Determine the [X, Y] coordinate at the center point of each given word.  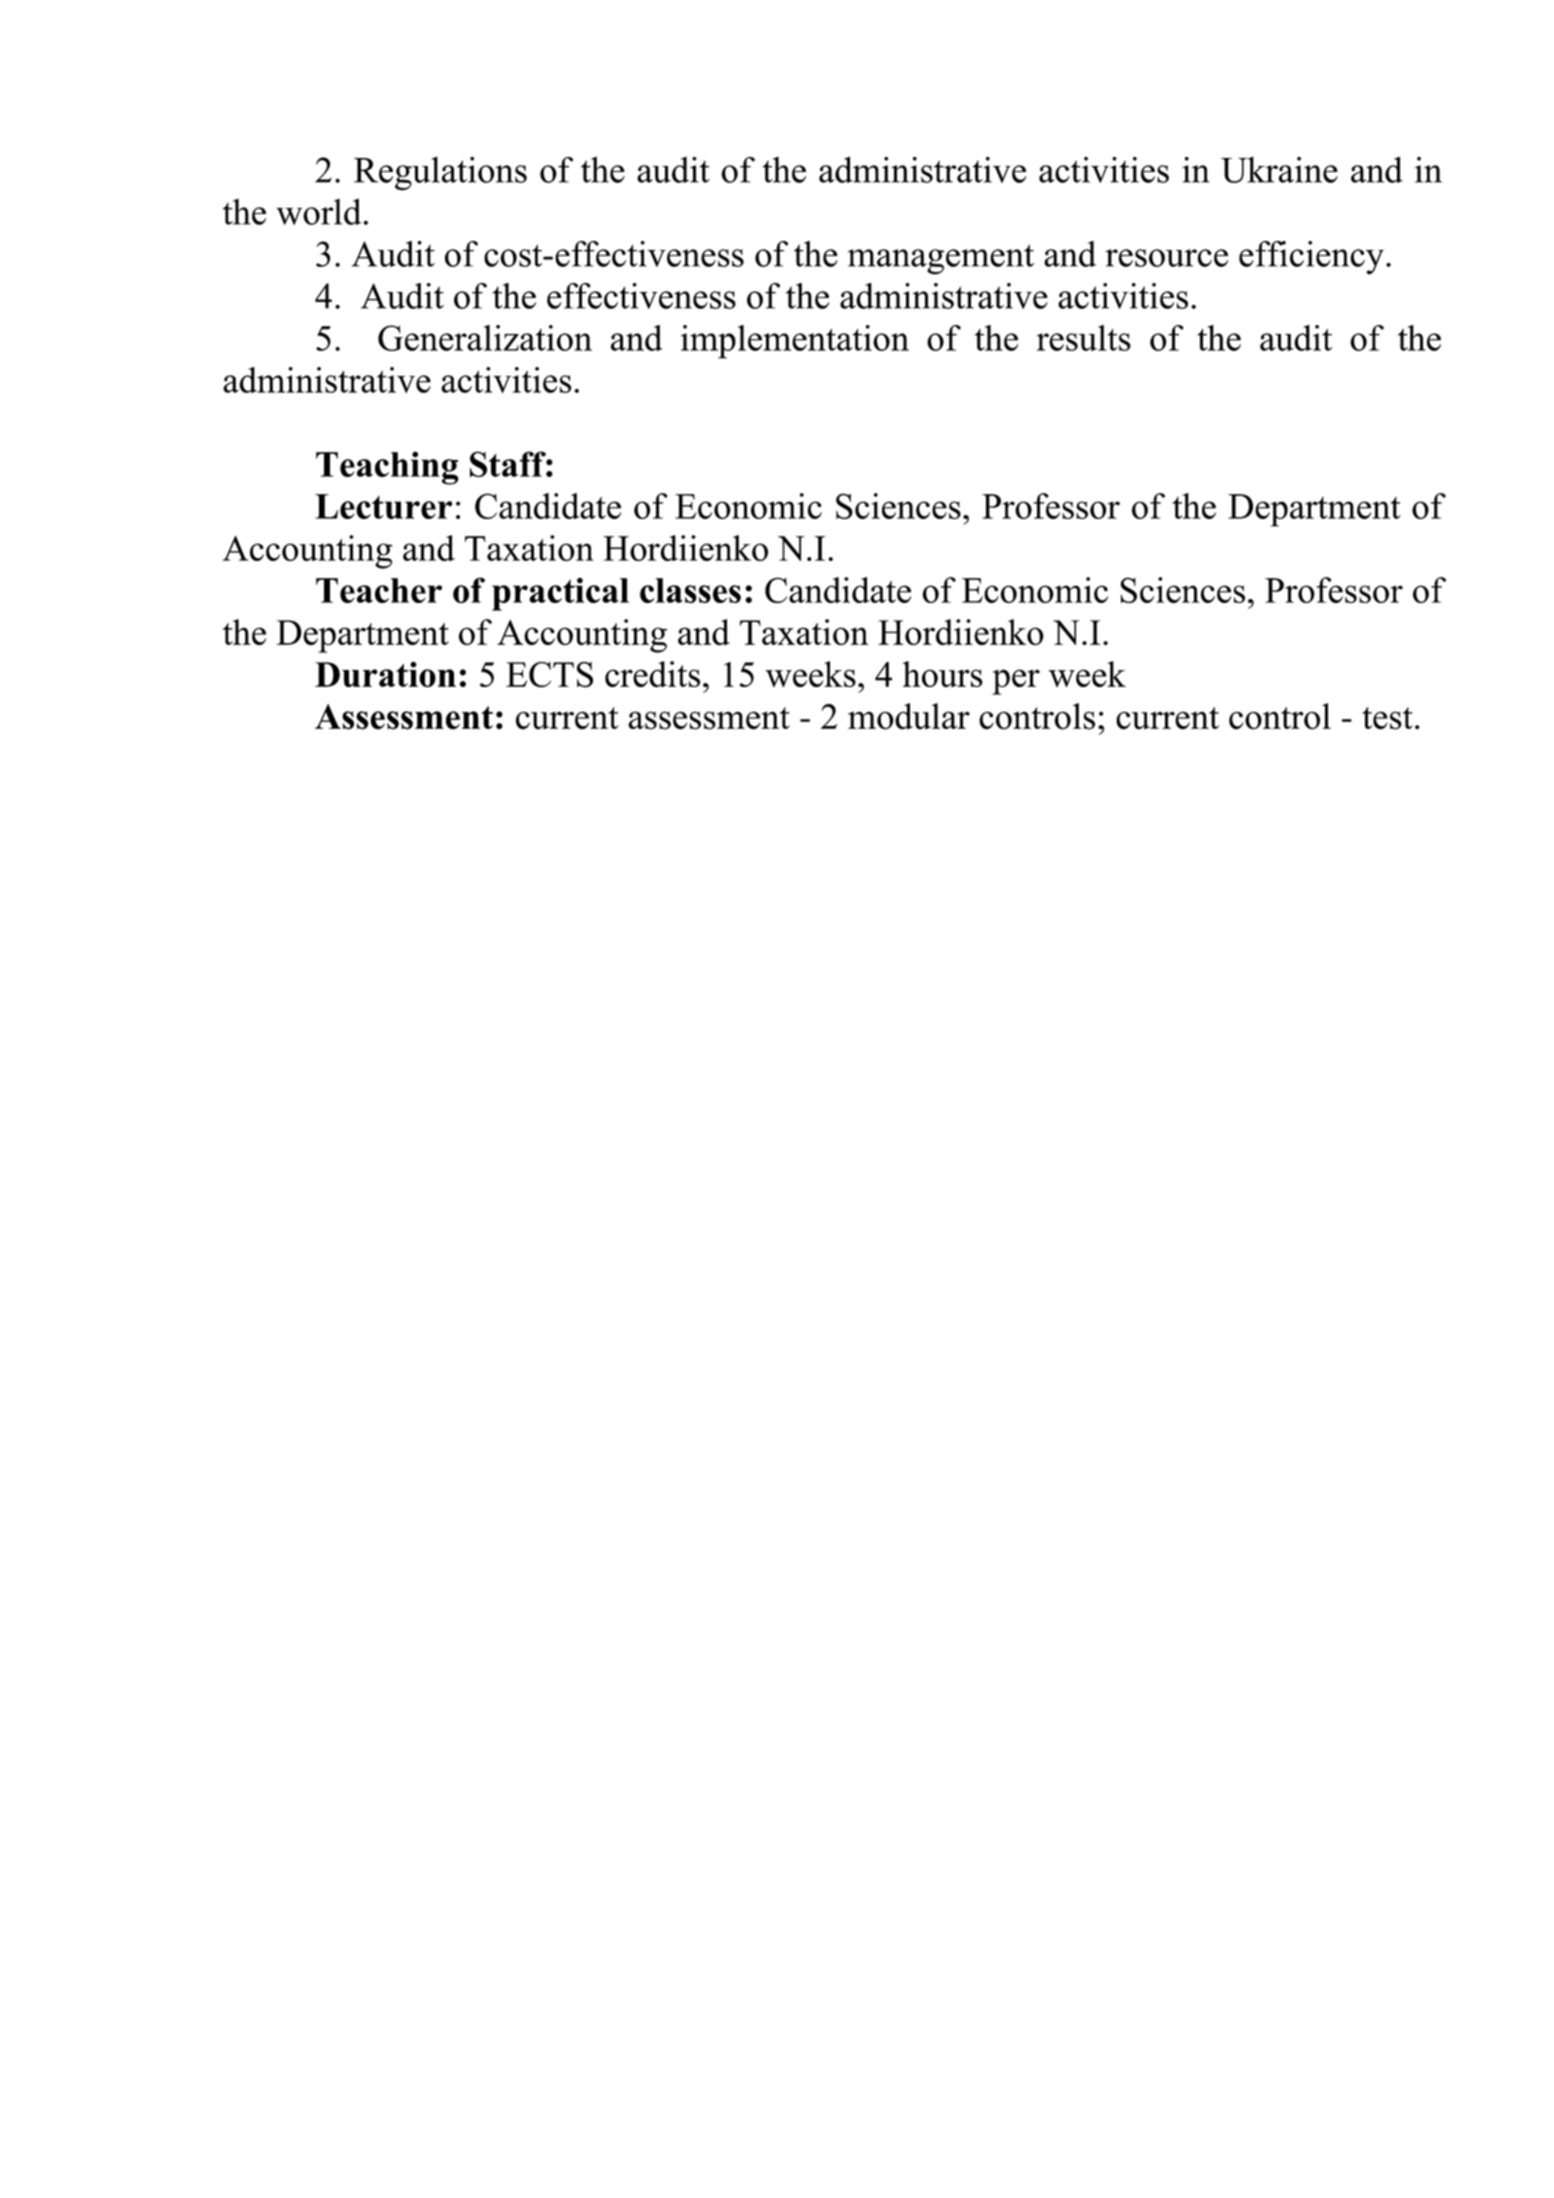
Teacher [379, 590]
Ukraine [1279, 170]
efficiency [1311, 258]
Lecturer [383, 506]
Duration [385, 674]
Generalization [485, 338]
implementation [795, 342]
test [1387, 718]
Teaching [387, 468]
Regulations [440, 174]
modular [909, 716]
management [941, 259]
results [1084, 338]
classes [690, 590]
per [1016, 682]
